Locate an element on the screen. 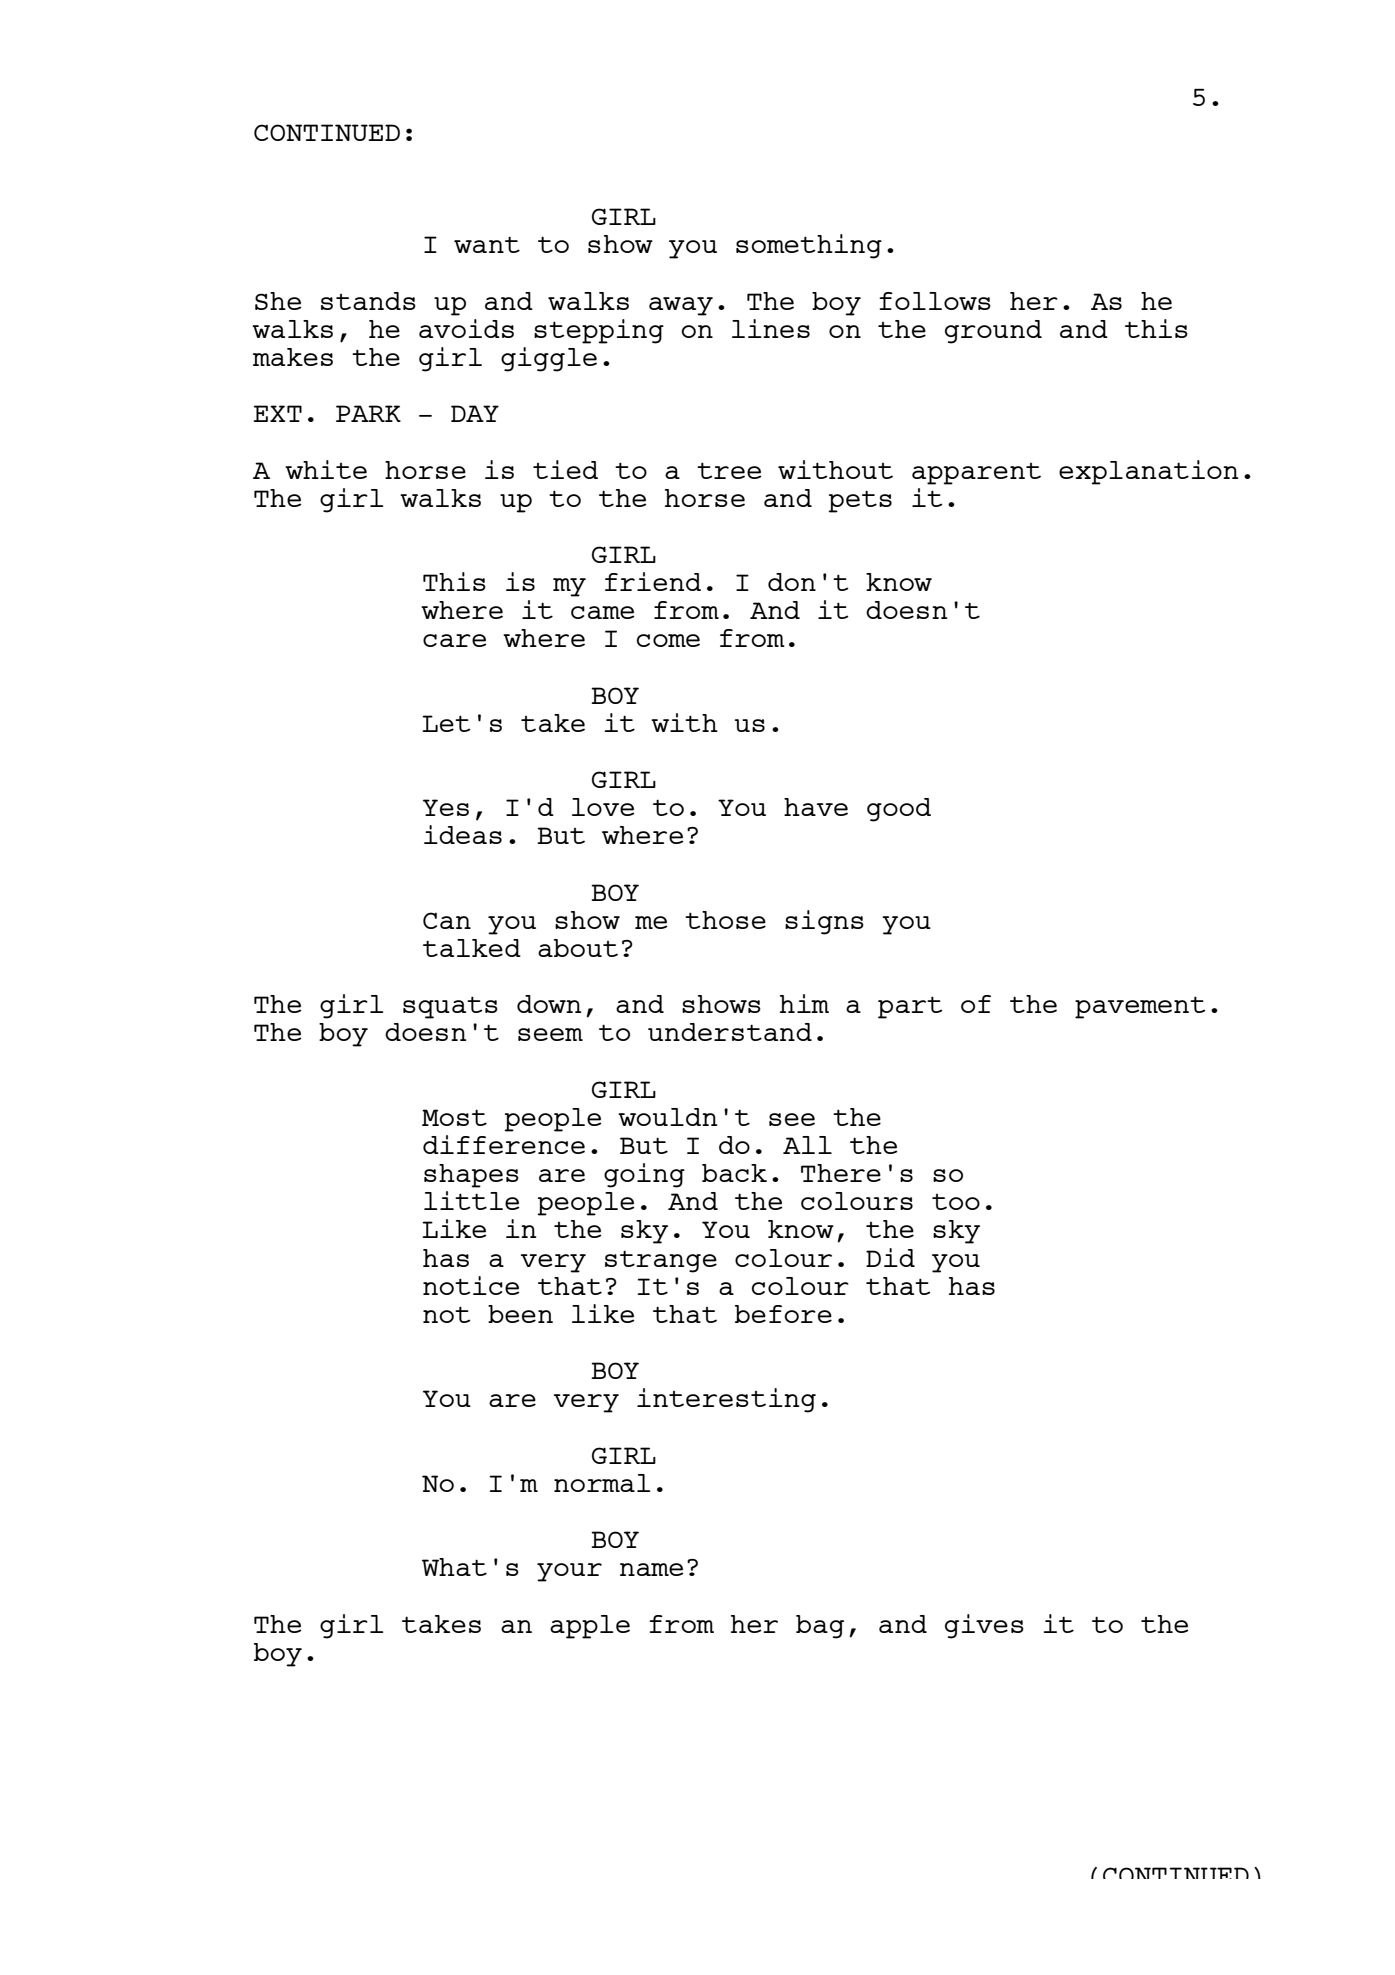  those is located at coordinates (725, 920).
